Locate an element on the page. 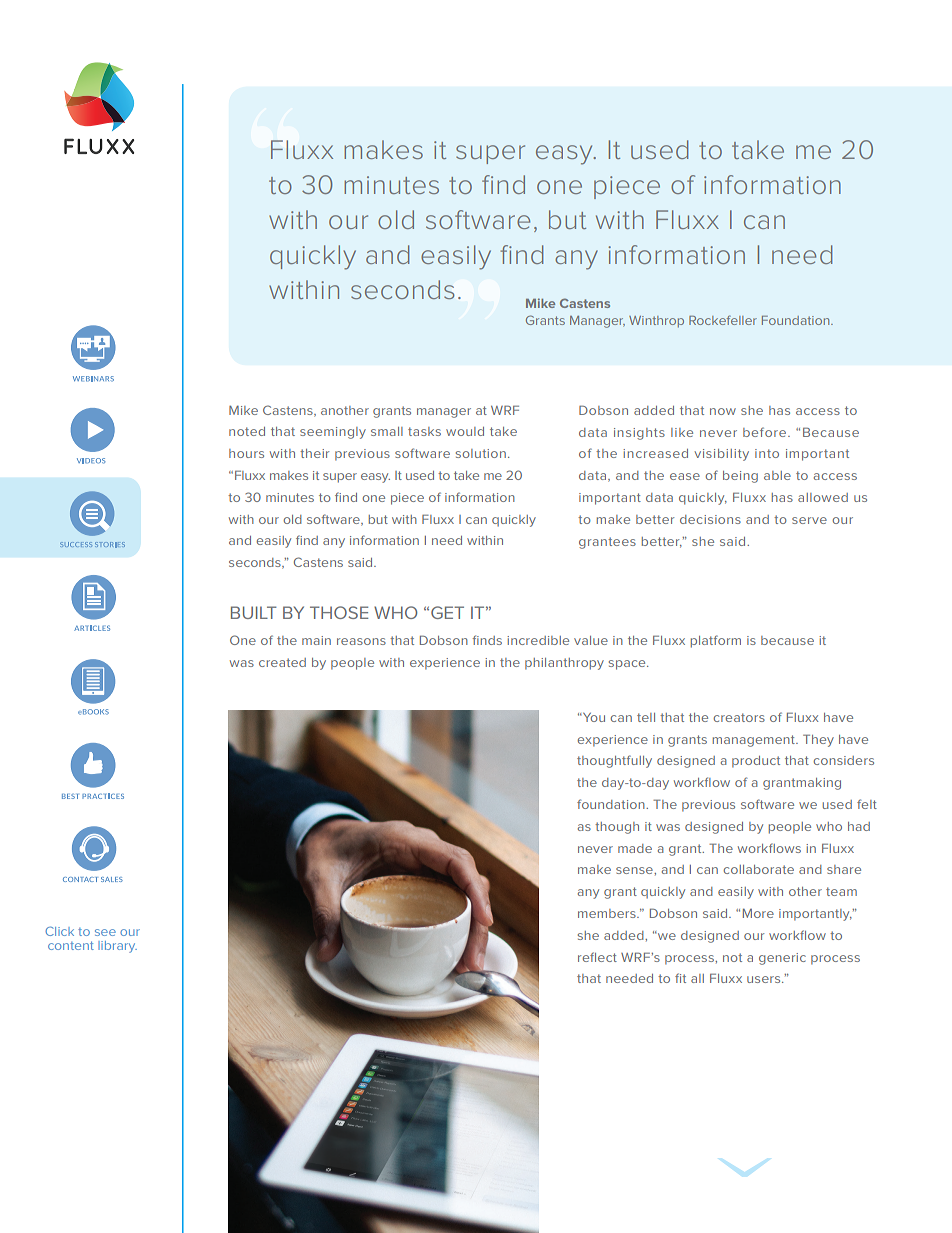 The width and height of the image is (952, 1233). reflect is located at coordinates (597, 957).
